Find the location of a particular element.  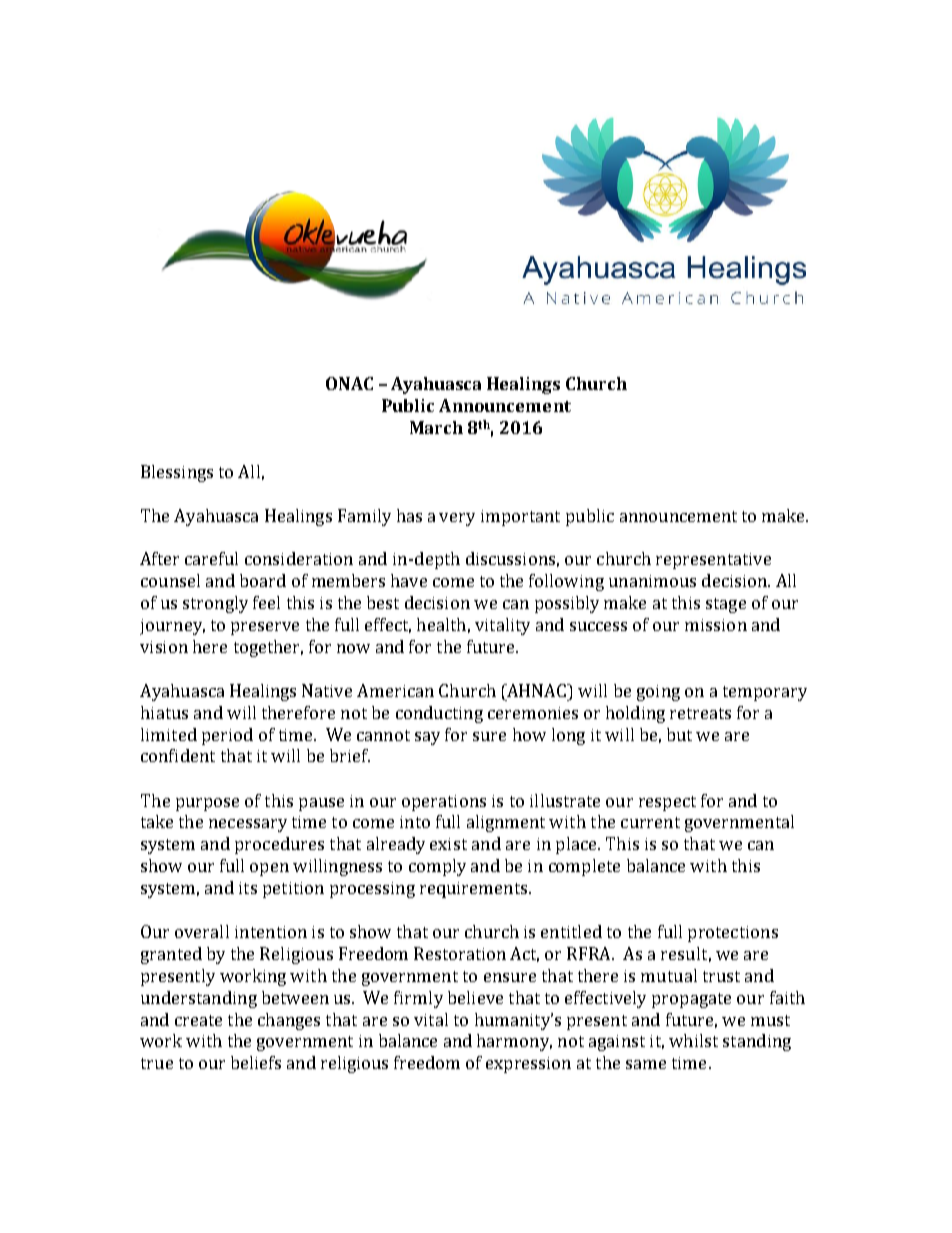

exist is located at coordinates (448, 844).
